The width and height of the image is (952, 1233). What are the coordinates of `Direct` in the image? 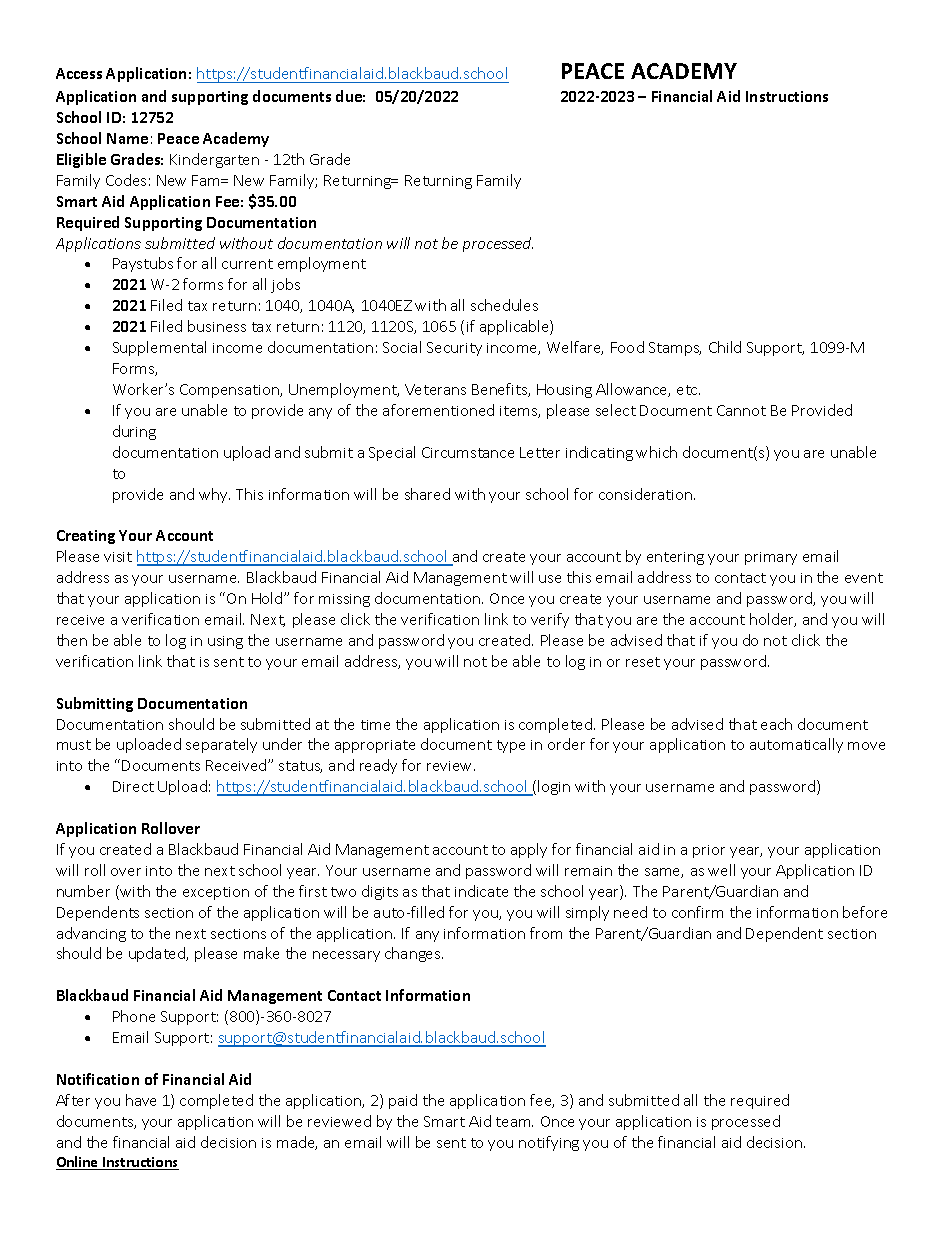 It's located at (133, 786).
